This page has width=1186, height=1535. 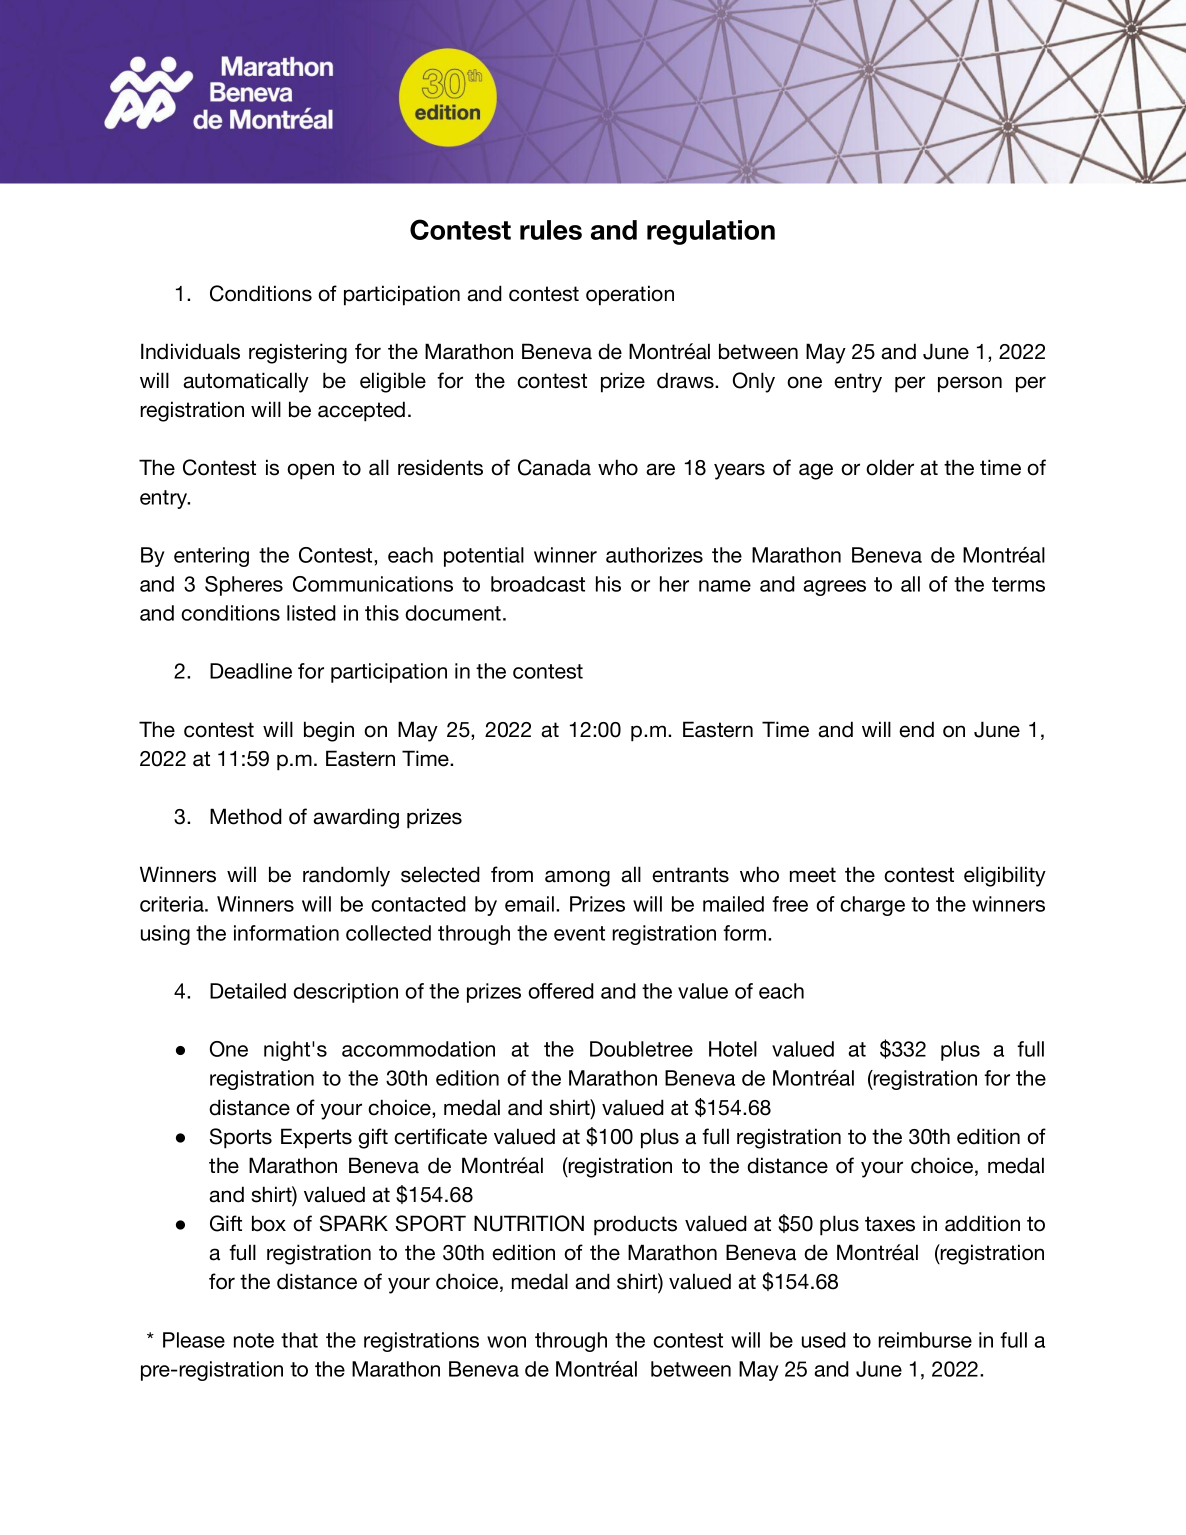 I want to click on Detailed, so click(x=248, y=991).
